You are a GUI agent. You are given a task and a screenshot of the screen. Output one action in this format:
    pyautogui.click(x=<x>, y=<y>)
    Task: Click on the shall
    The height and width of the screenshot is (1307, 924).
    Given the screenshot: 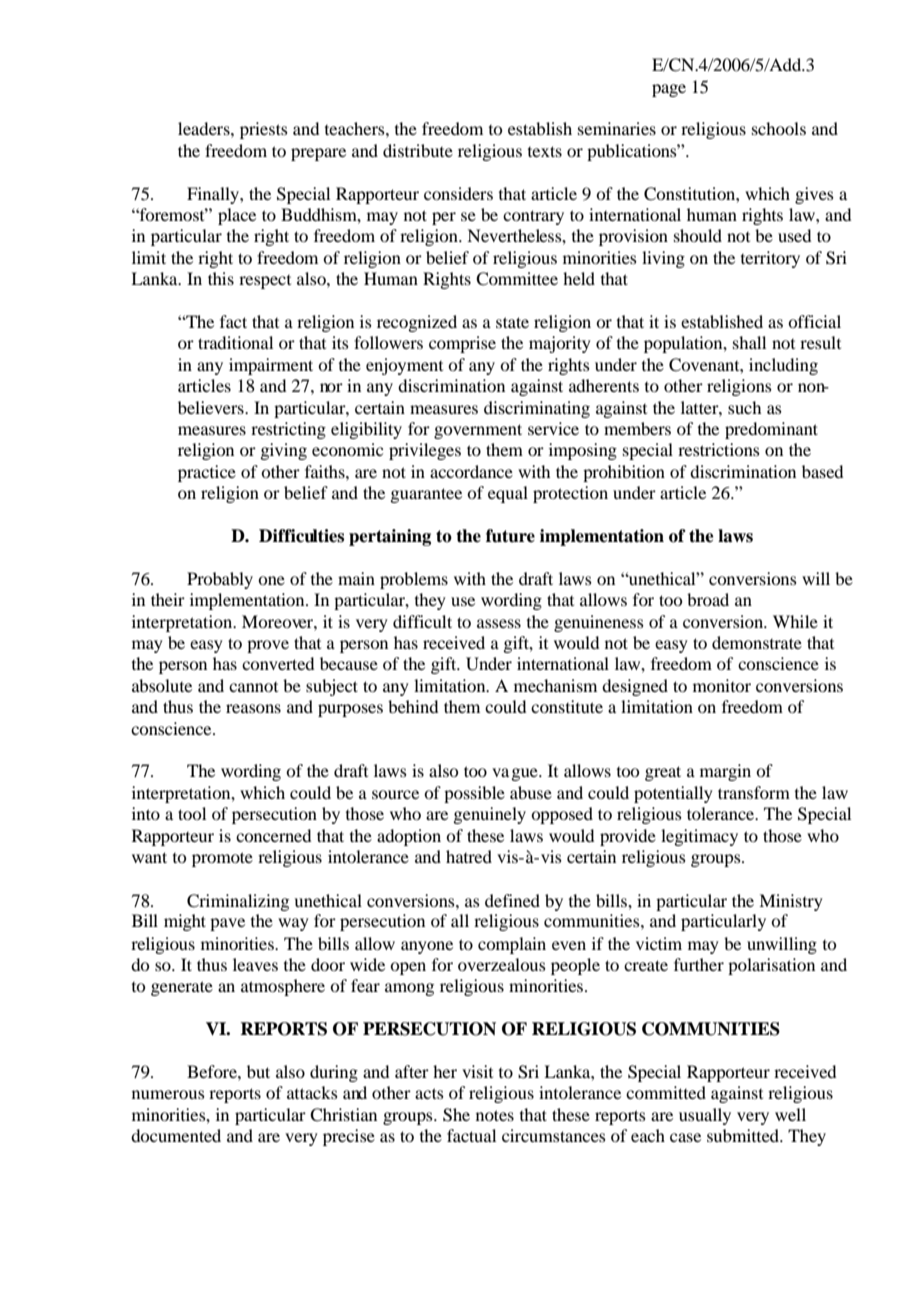 What is the action you would take?
    pyautogui.click(x=749, y=342)
